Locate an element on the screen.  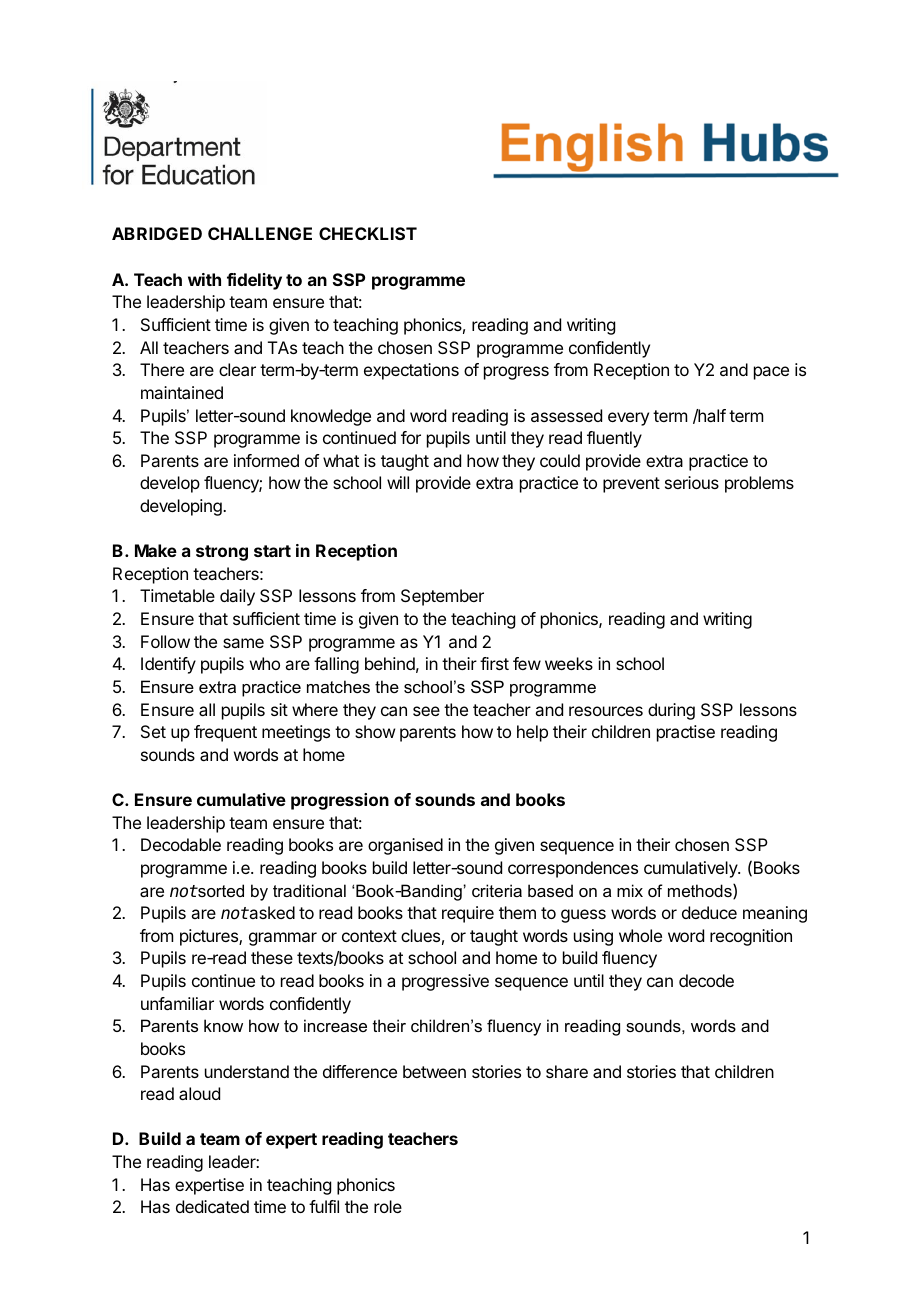
with is located at coordinates (204, 279).
